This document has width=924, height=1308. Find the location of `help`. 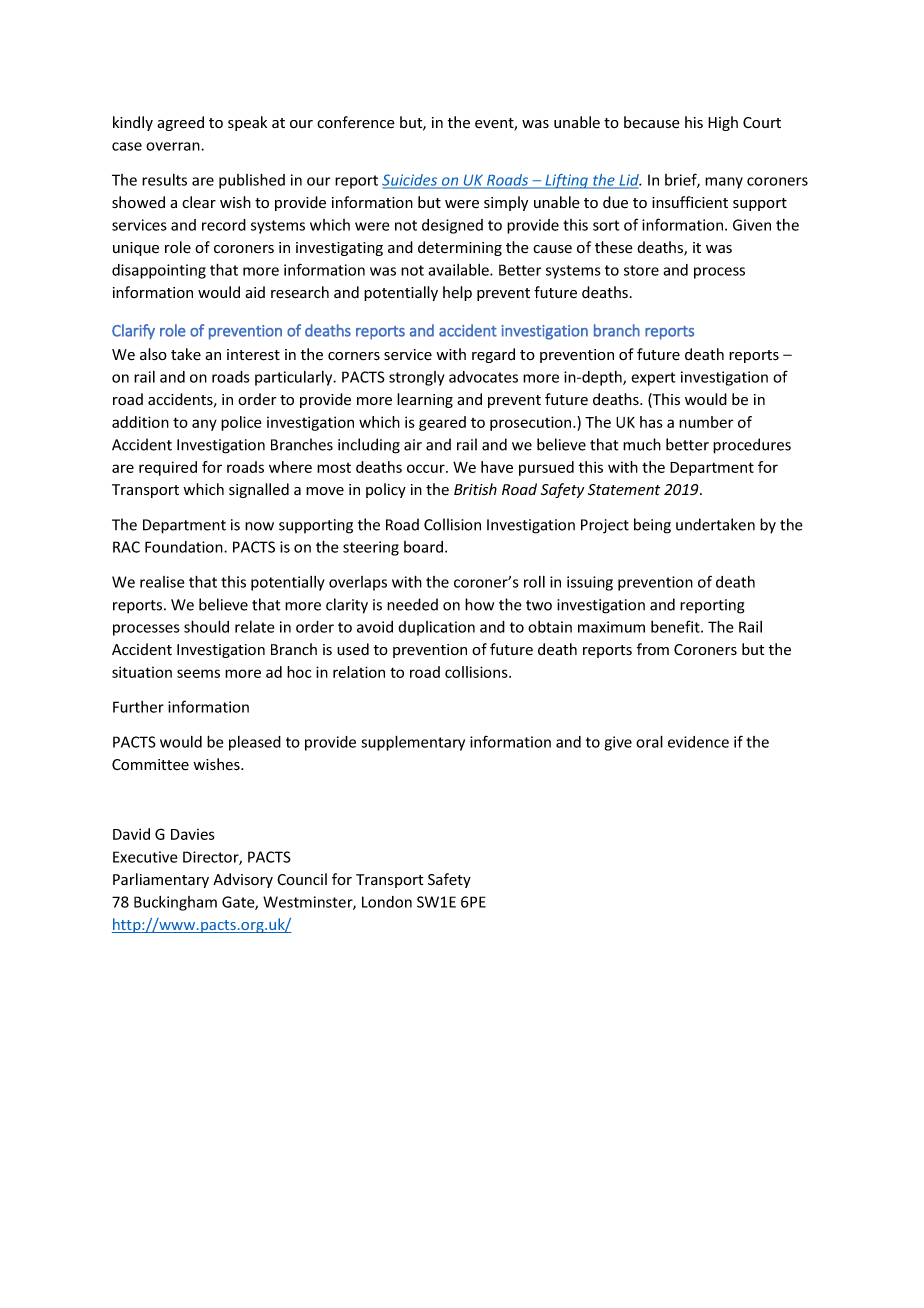

help is located at coordinates (457, 293).
